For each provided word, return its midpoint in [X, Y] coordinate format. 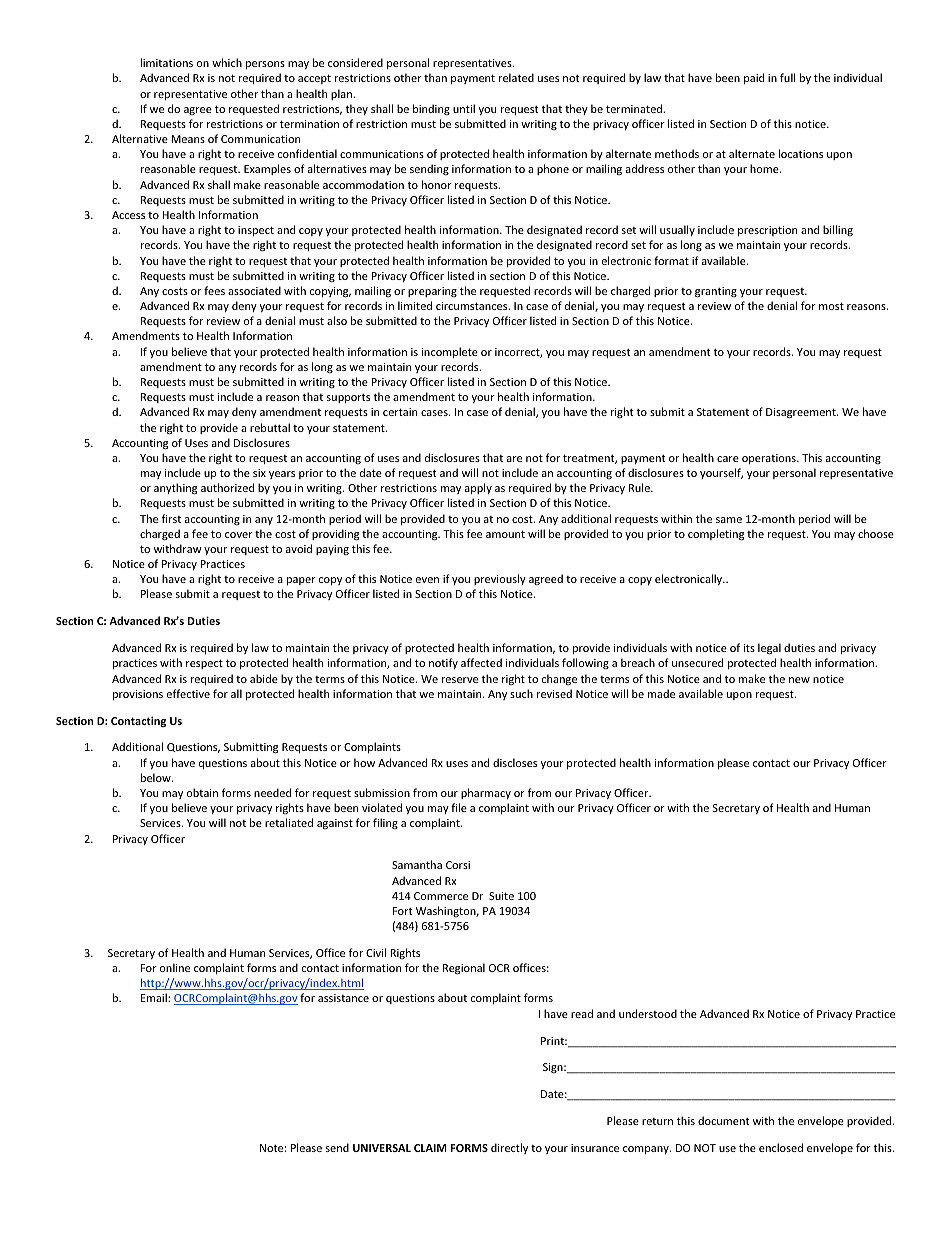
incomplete [450, 352]
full [787, 77]
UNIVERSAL [382, 1148]
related [516, 77]
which [227, 62]
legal [769, 649]
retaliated [289, 822]
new [799, 680]
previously [500, 579]
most [831, 306]
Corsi [458, 865]
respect [204, 664]
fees [214, 290]
